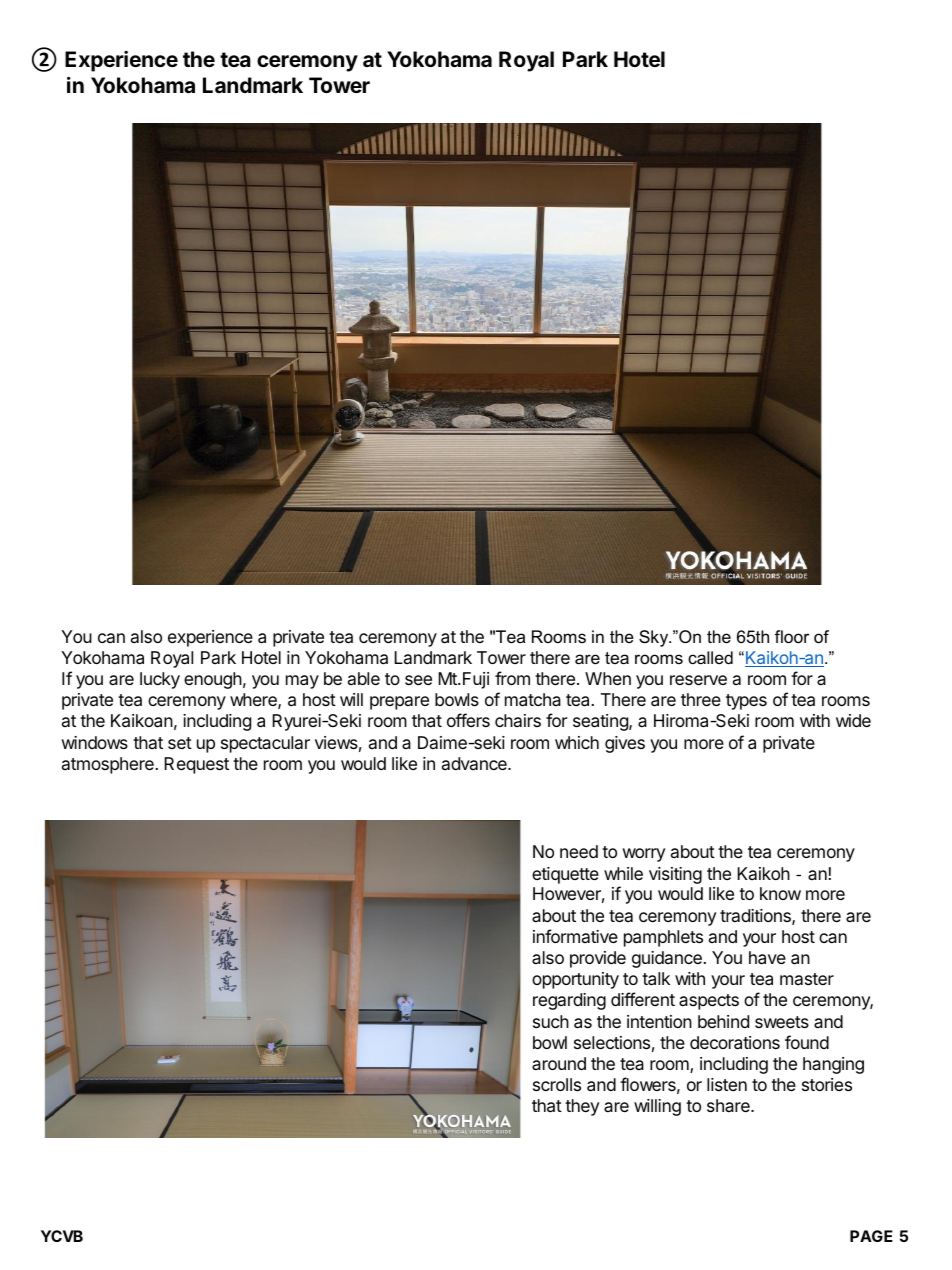  Describe the element at coordinates (598, 959) in the screenshot. I see `provide` at that location.
